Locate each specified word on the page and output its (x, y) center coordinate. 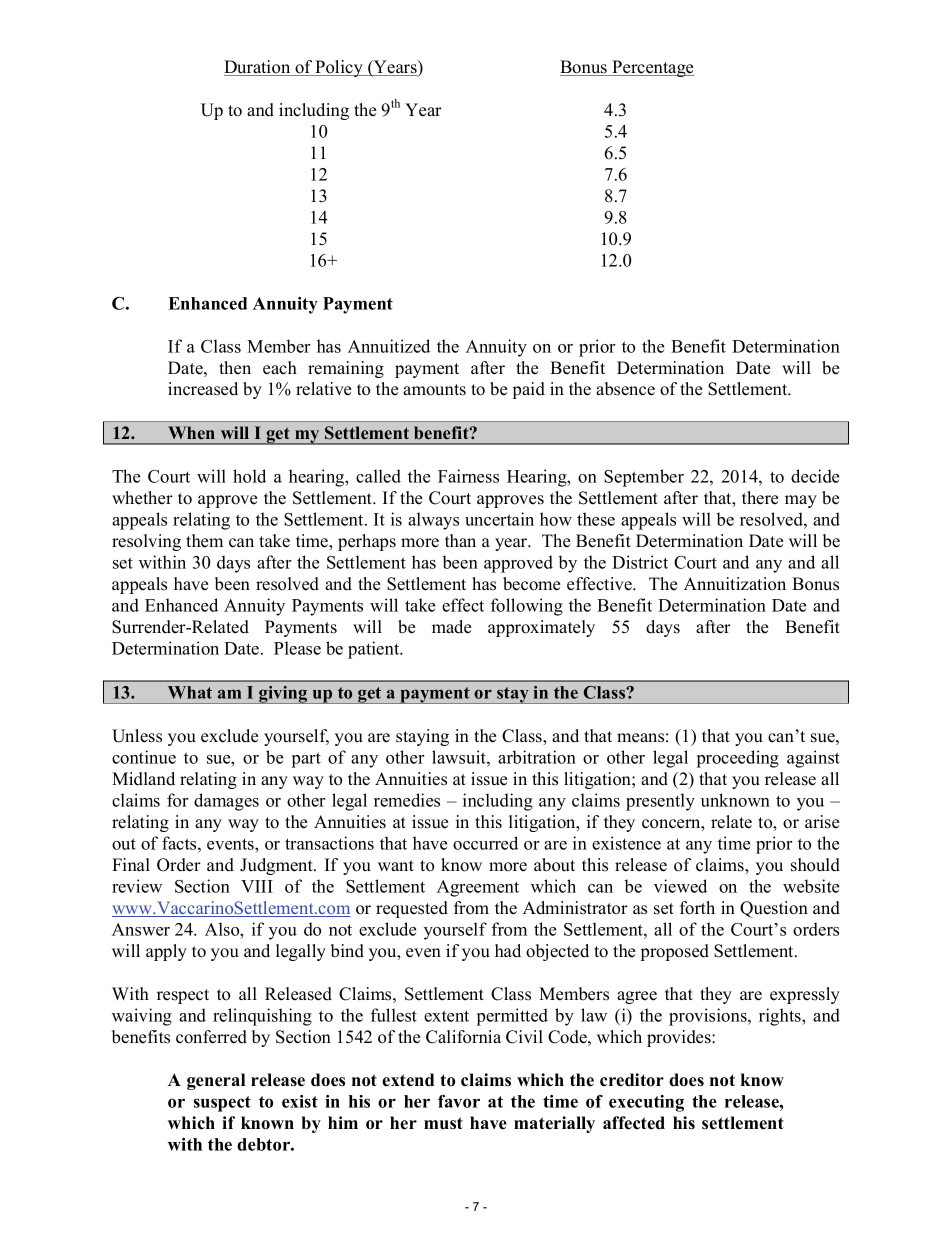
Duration (258, 68)
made (451, 627)
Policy (339, 68)
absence (625, 389)
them (204, 541)
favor (459, 1101)
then (235, 368)
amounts (434, 390)
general (216, 1081)
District (640, 562)
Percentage (652, 68)
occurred (485, 843)
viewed (680, 886)
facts (180, 843)
